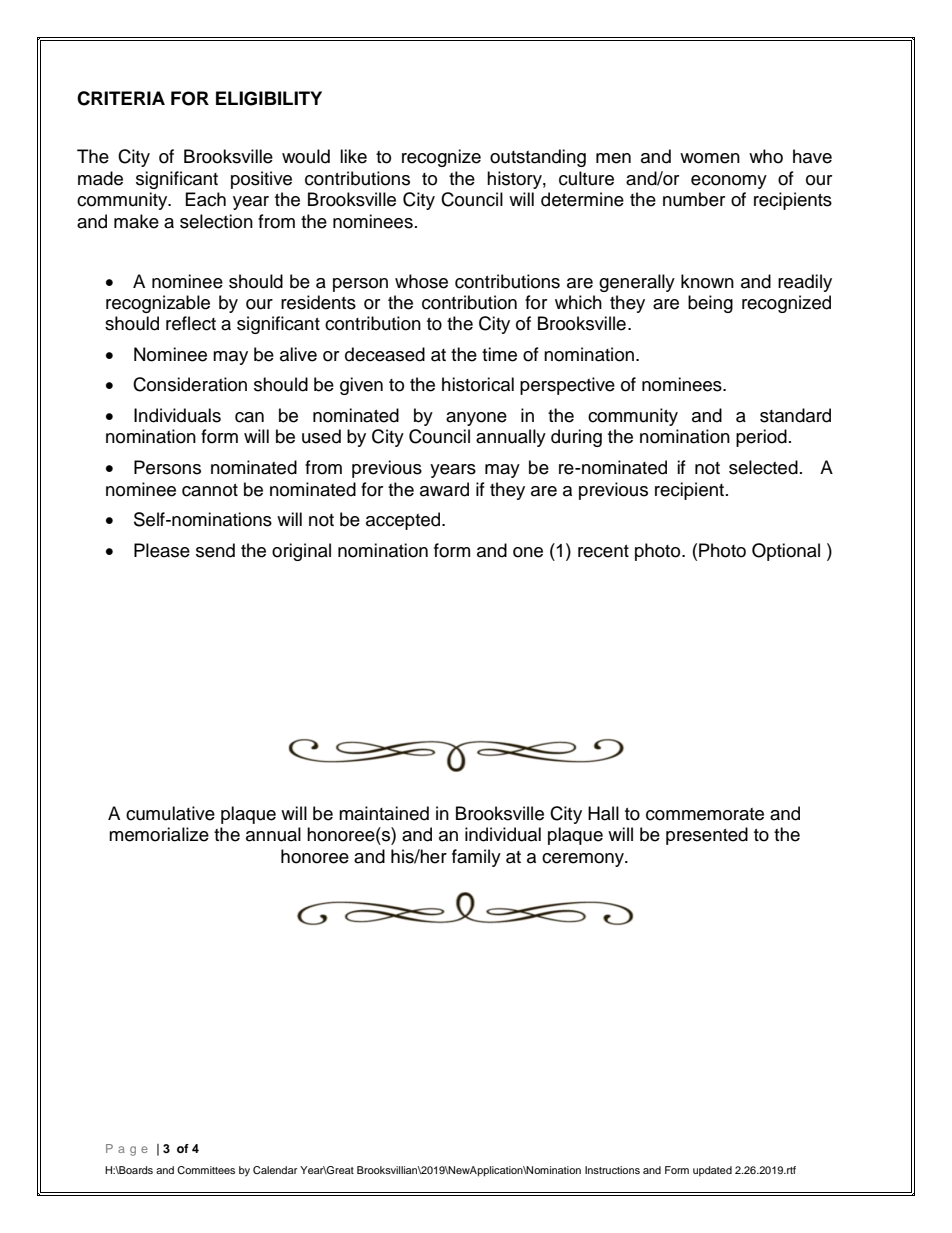  I want to click on commemorate, so click(705, 814).
